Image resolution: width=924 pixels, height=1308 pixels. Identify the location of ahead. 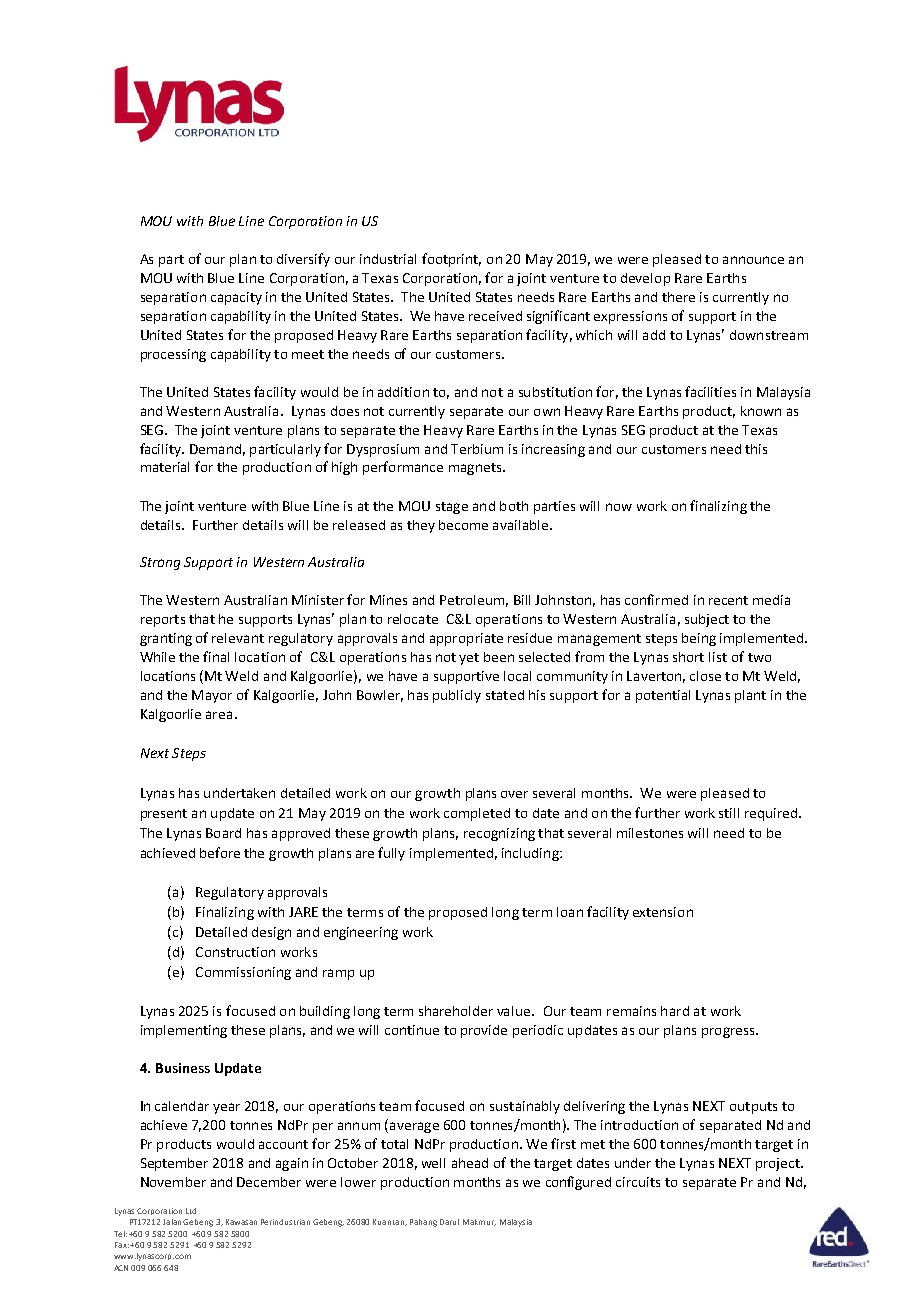
(470, 1163).
